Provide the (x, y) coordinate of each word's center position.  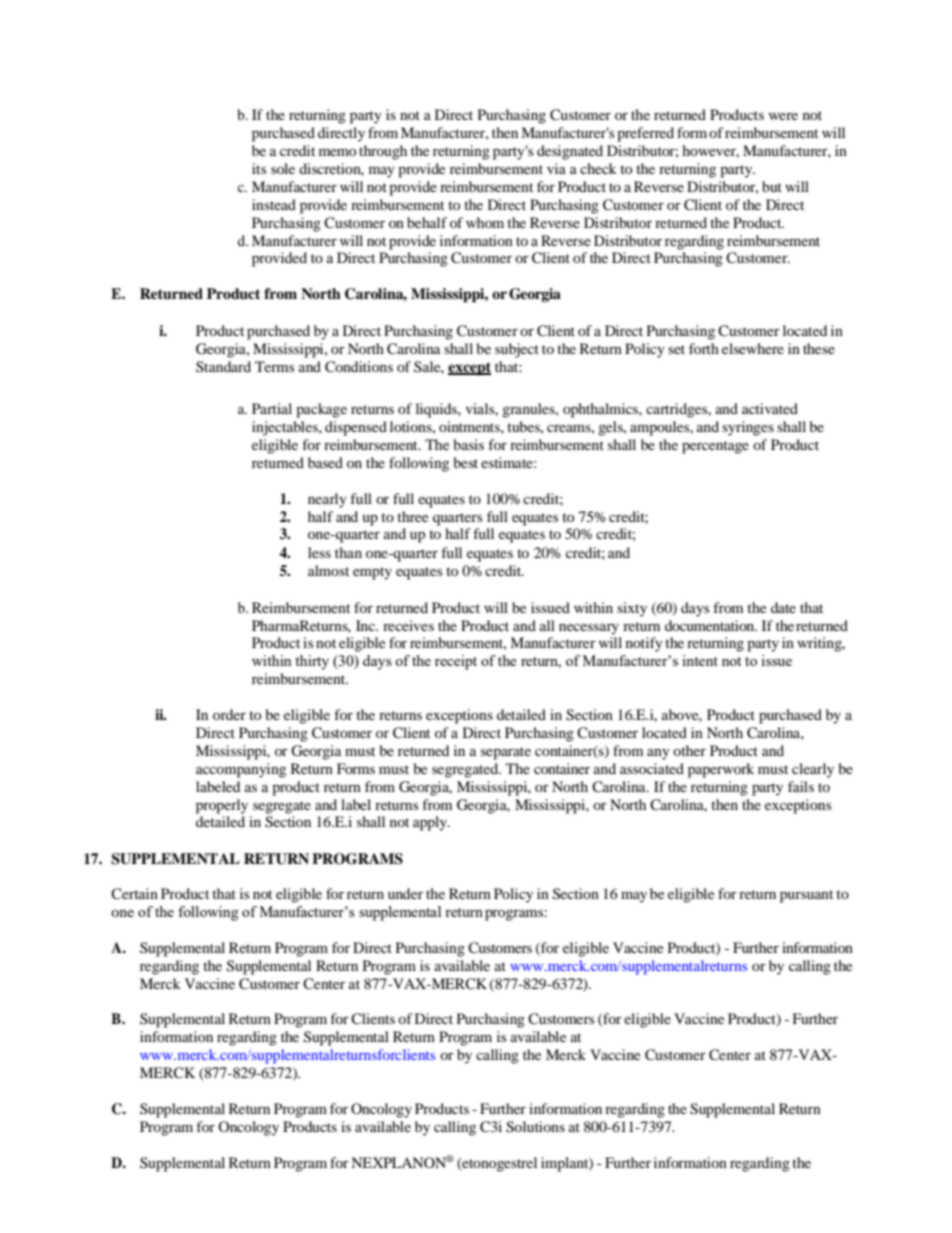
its (259, 168)
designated (570, 152)
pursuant (806, 896)
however (710, 151)
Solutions (535, 1127)
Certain (134, 894)
